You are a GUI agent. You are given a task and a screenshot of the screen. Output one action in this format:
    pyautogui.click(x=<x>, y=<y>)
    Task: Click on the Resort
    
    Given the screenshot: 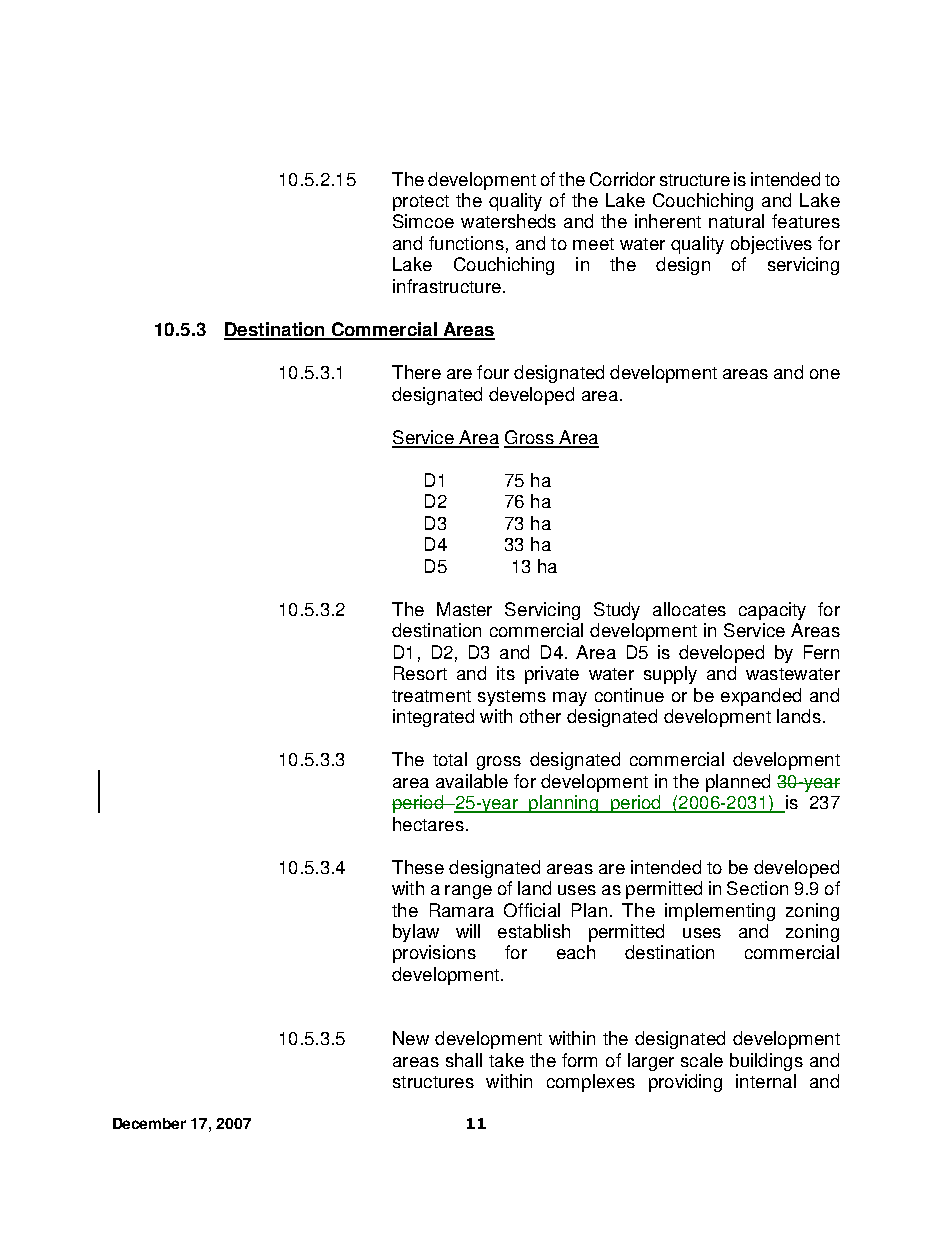 What is the action you would take?
    pyautogui.click(x=420, y=673)
